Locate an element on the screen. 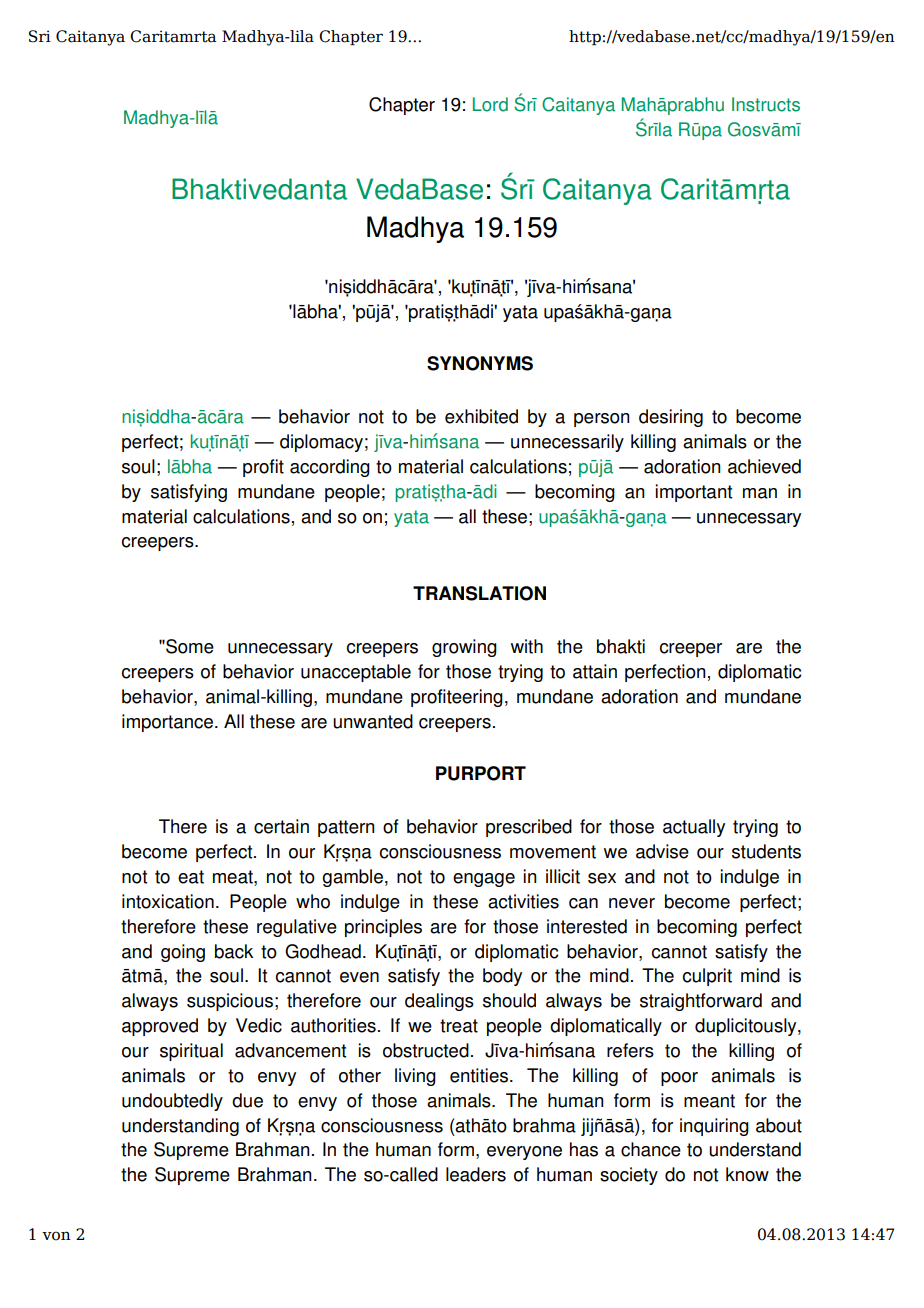  leaders is located at coordinates (476, 1174).
